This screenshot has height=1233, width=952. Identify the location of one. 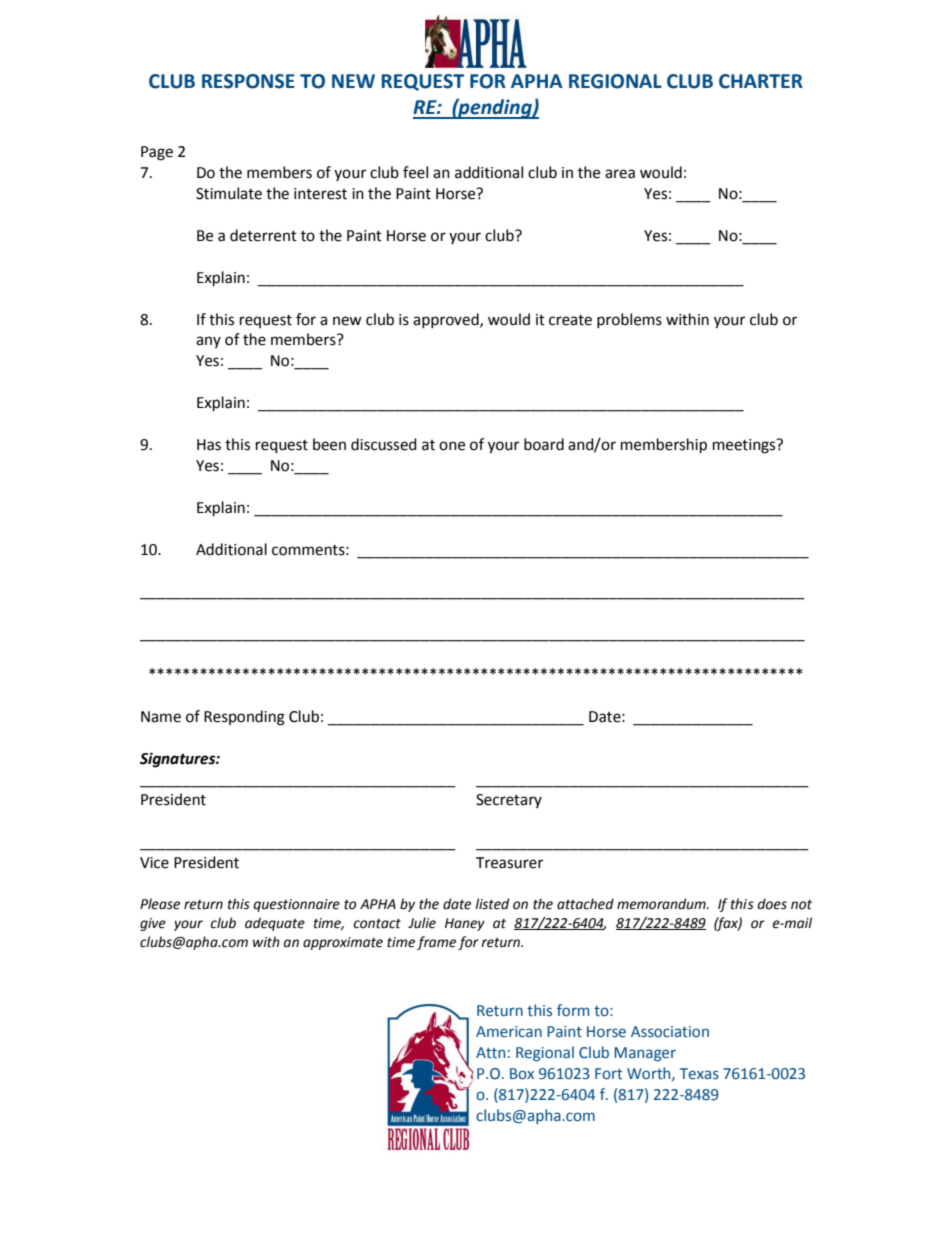
(452, 446).
